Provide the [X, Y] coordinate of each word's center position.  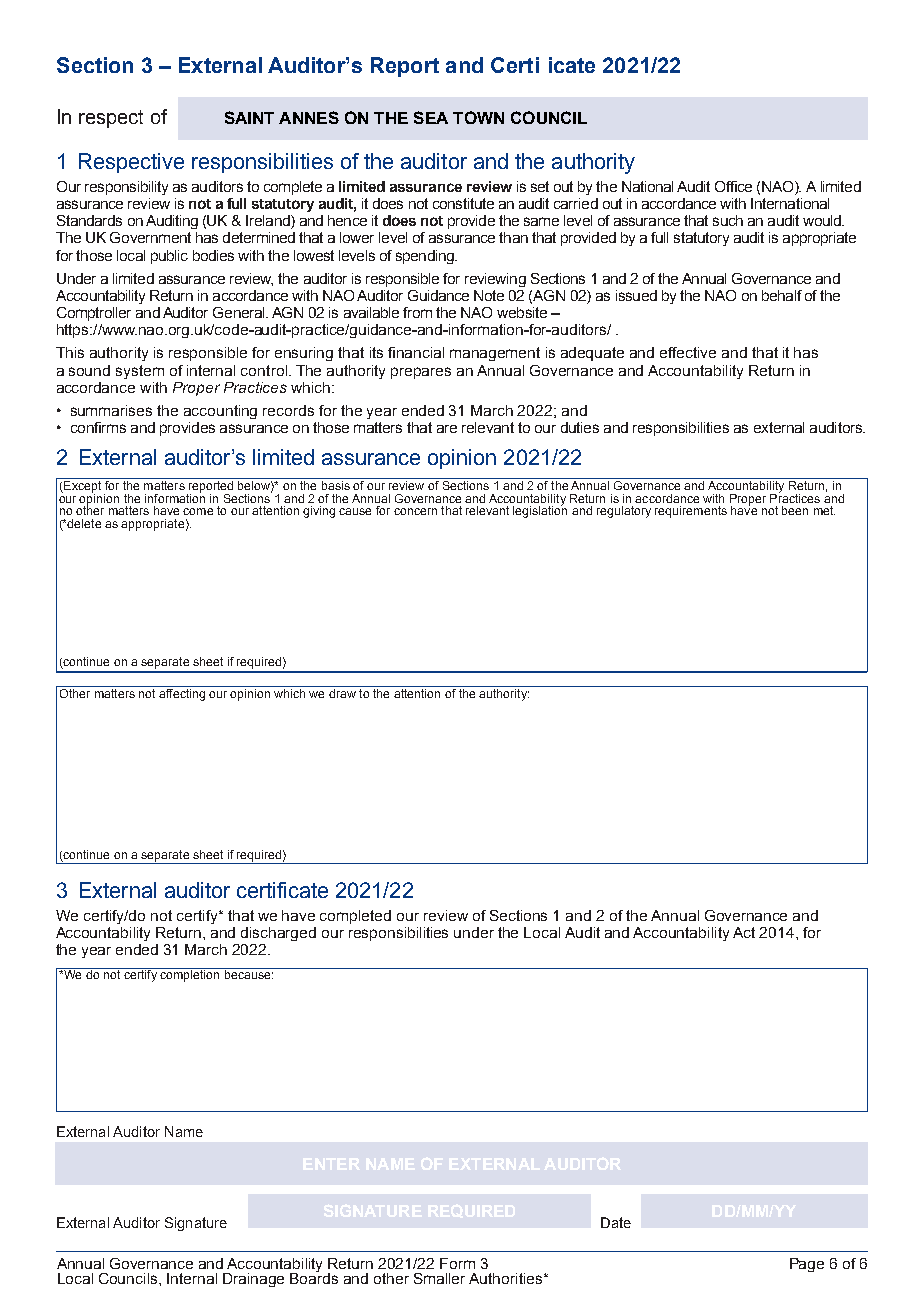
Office [733, 186]
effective [688, 352]
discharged [278, 934]
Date [616, 1222]
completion [190, 975]
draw [342, 693]
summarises [111, 410]
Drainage [253, 1280]
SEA [431, 117]
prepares [421, 373]
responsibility [126, 188]
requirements [691, 512]
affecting [182, 695]
